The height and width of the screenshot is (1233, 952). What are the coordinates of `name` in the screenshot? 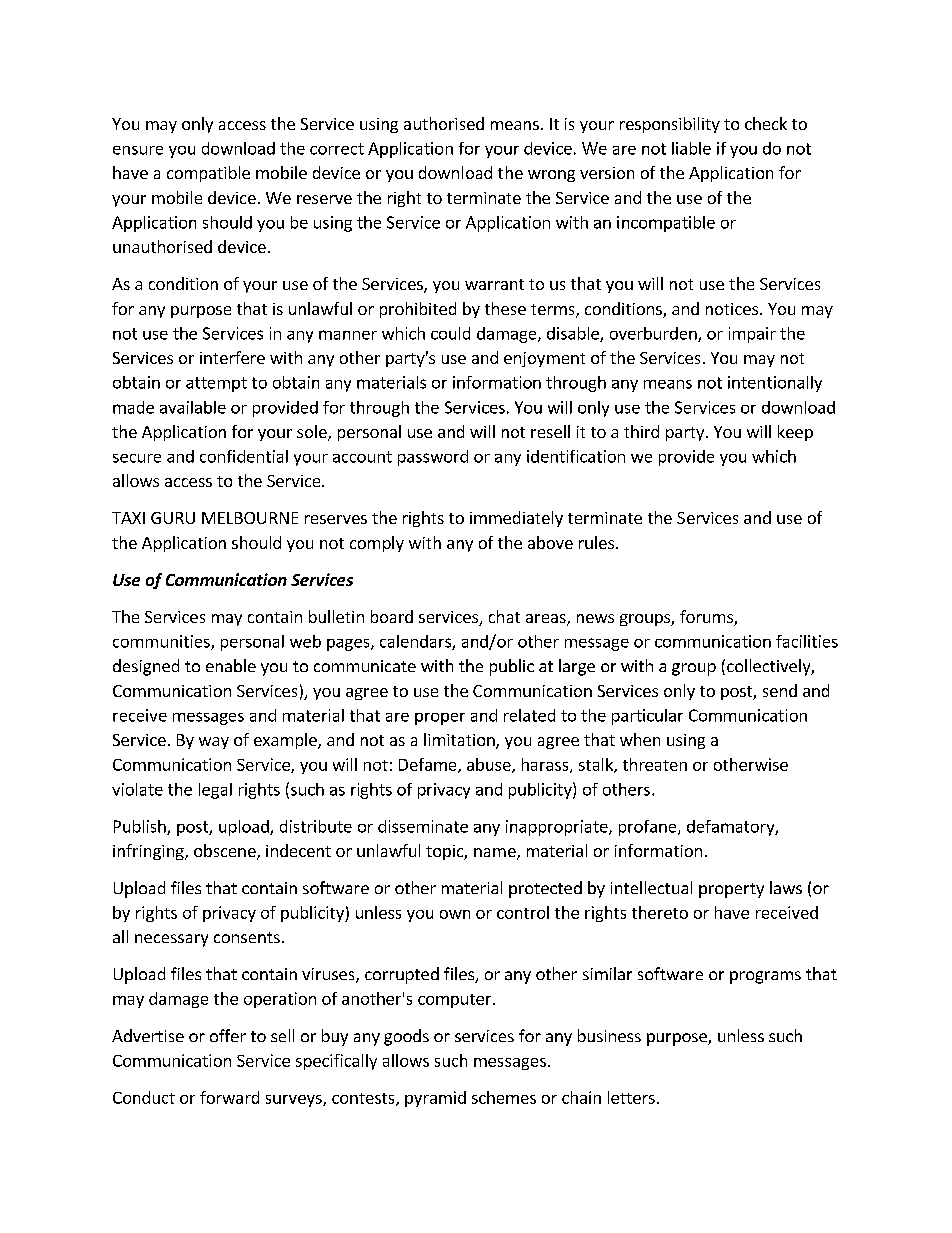 It's located at (496, 854).
